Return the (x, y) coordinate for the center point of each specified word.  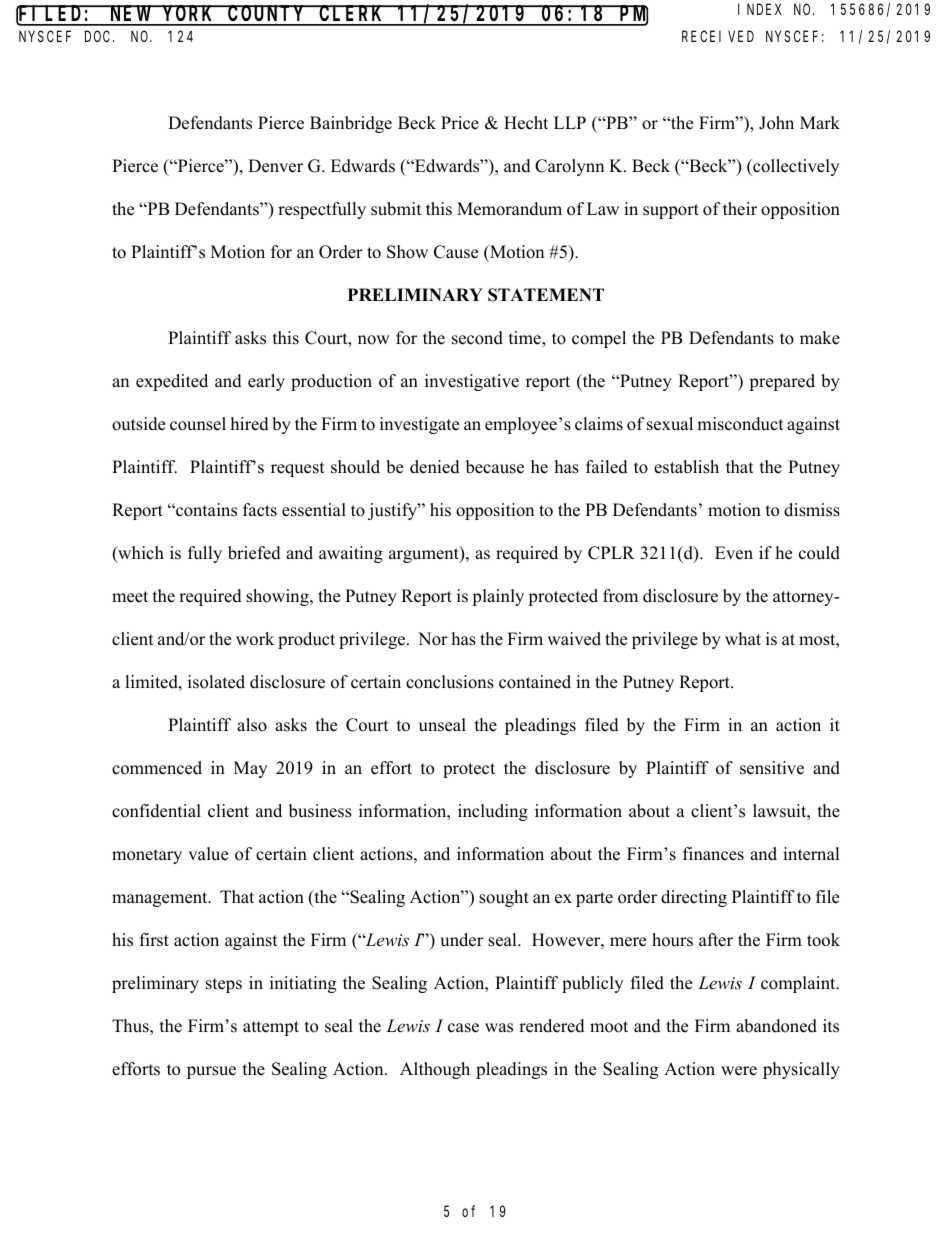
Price (460, 123)
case (463, 1028)
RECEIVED (718, 36)
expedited (172, 382)
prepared (782, 382)
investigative (472, 382)
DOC (99, 36)
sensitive (772, 768)
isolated (216, 682)
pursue (211, 1072)
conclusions (450, 682)
